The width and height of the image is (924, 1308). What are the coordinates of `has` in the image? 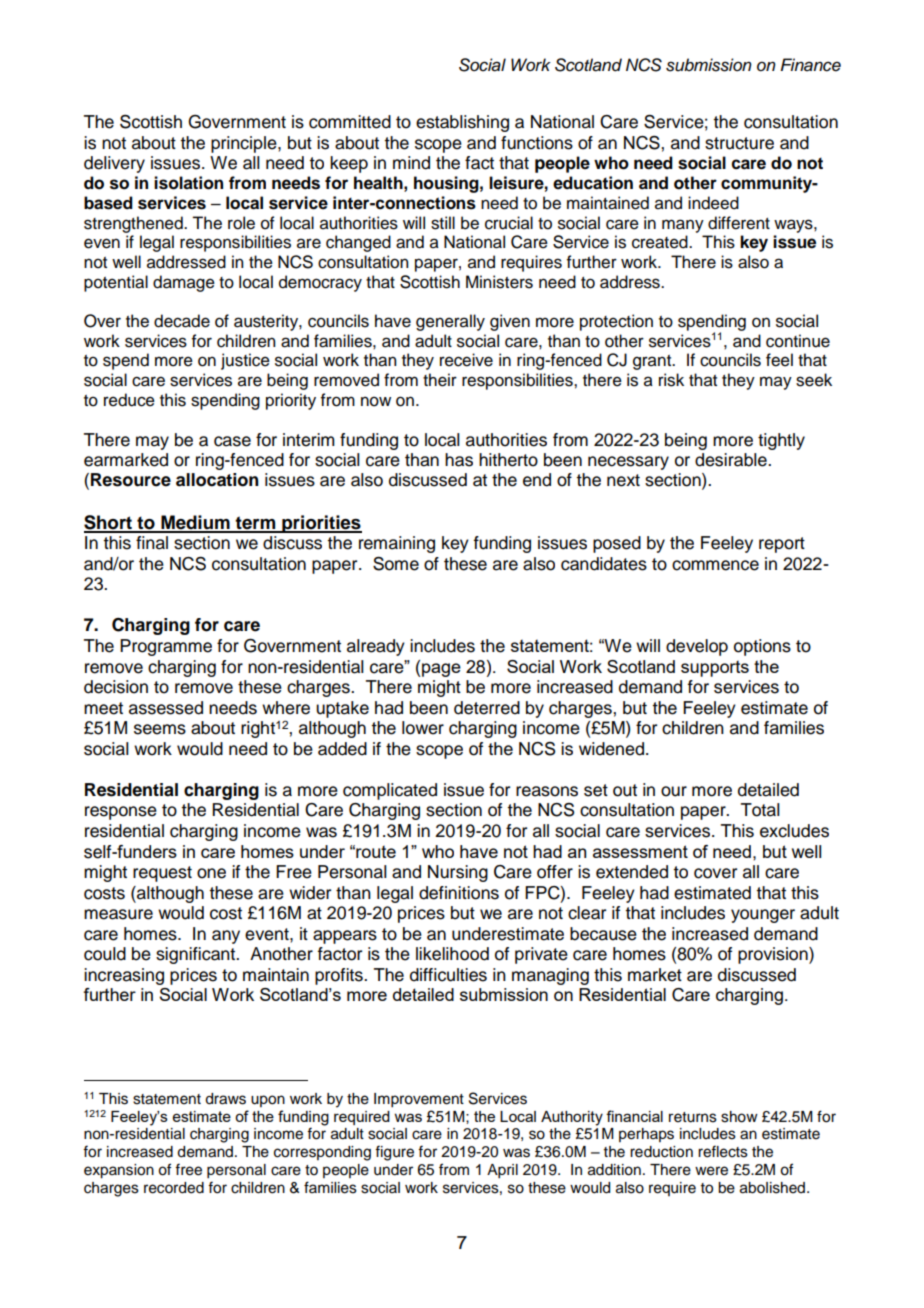 It's located at (459, 460).
